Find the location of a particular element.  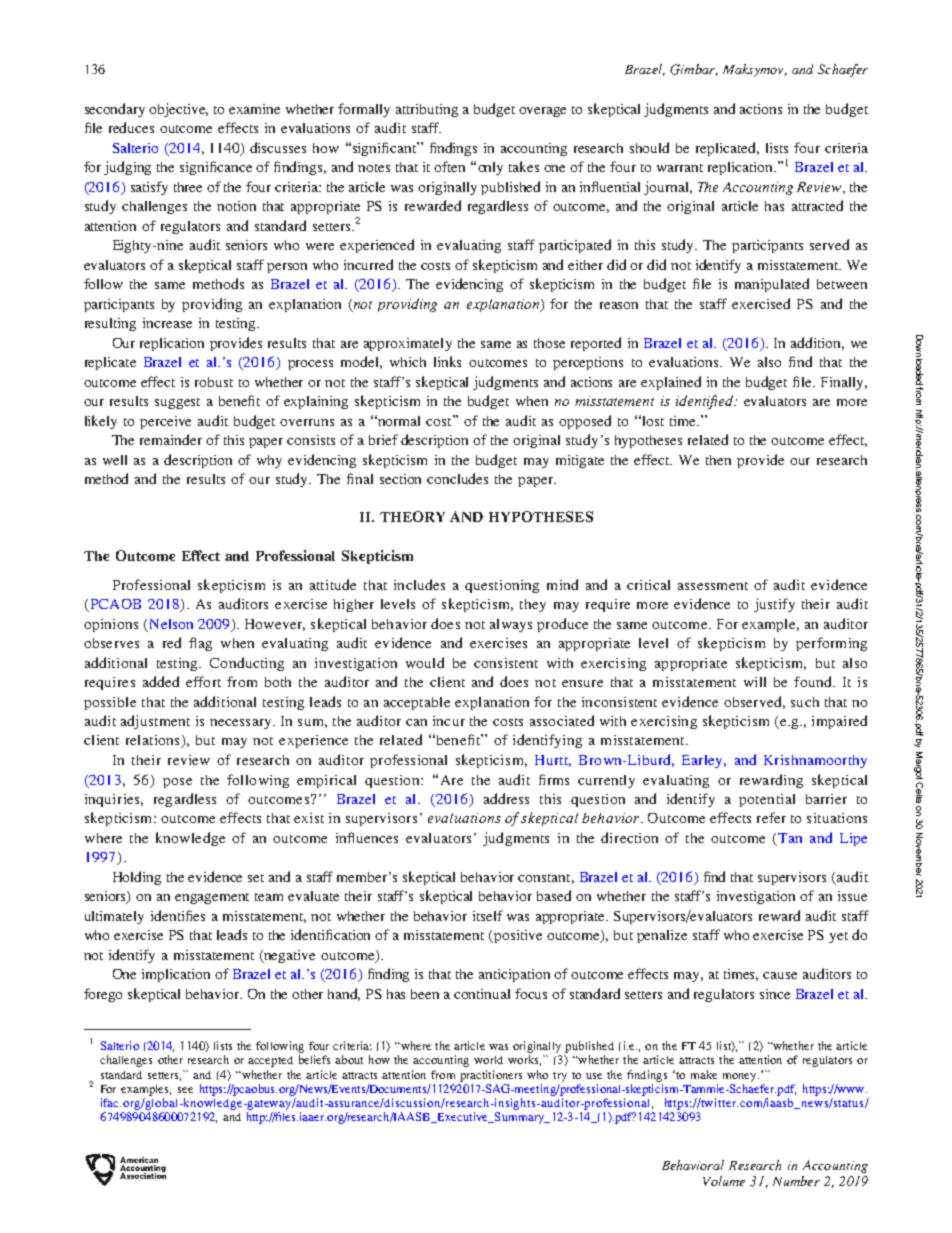

itself is located at coordinates (488, 915).
